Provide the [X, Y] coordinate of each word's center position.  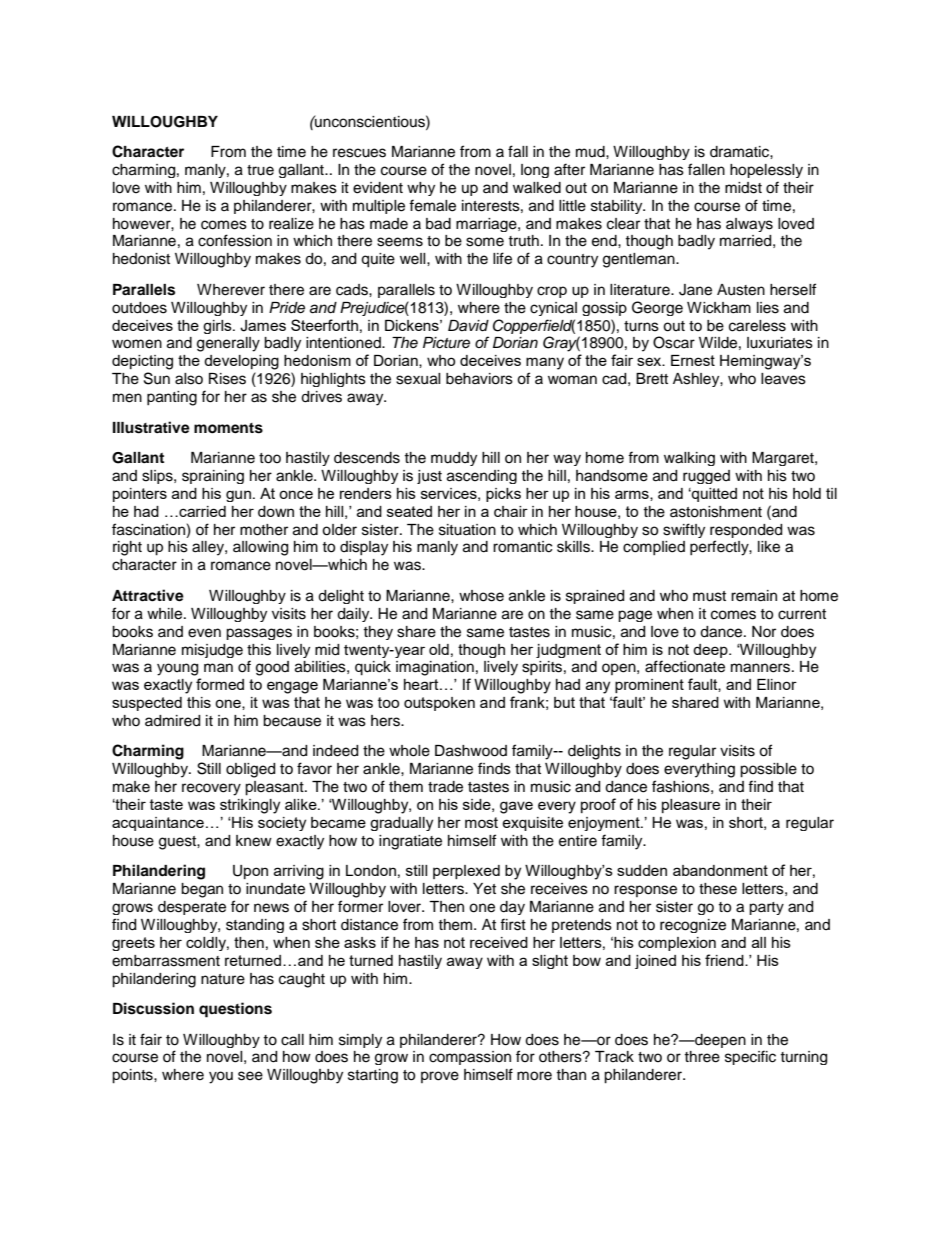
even [204, 633]
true [260, 170]
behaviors [479, 379]
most [481, 822]
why [421, 189]
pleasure [691, 806]
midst [743, 188]
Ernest [693, 360]
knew [254, 841]
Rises [227, 379]
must [709, 596]
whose [481, 596]
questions [235, 1010]
